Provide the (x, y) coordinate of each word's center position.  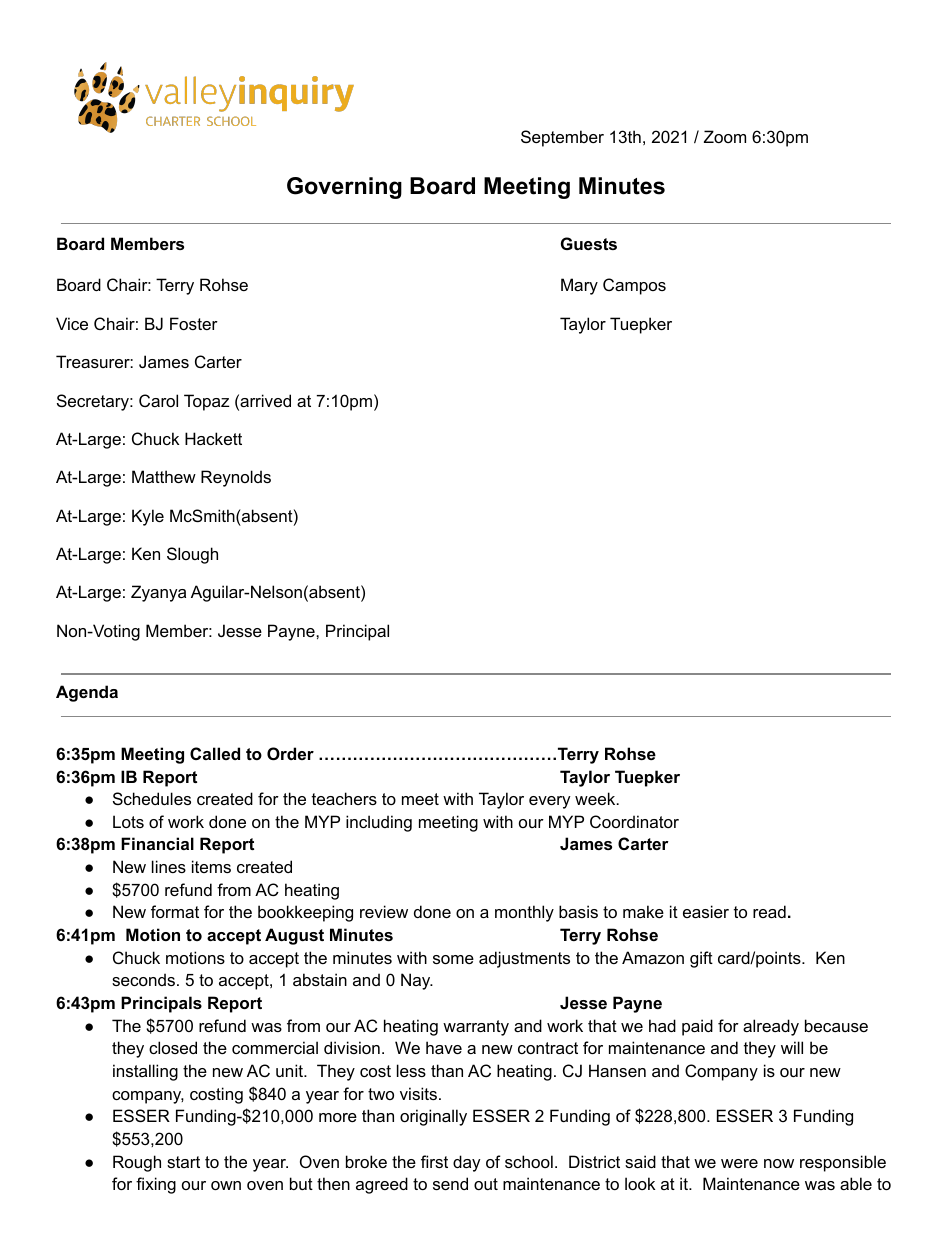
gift (701, 959)
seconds (143, 979)
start (183, 1162)
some (453, 959)
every (550, 802)
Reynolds (236, 478)
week (596, 798)
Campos (634, 286)
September (562, 138)
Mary (579, 286)
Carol (158, 400)
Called (215, 753)
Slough (192, 555)
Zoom (725, 136)
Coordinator (634, 821)
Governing (344, 188)
